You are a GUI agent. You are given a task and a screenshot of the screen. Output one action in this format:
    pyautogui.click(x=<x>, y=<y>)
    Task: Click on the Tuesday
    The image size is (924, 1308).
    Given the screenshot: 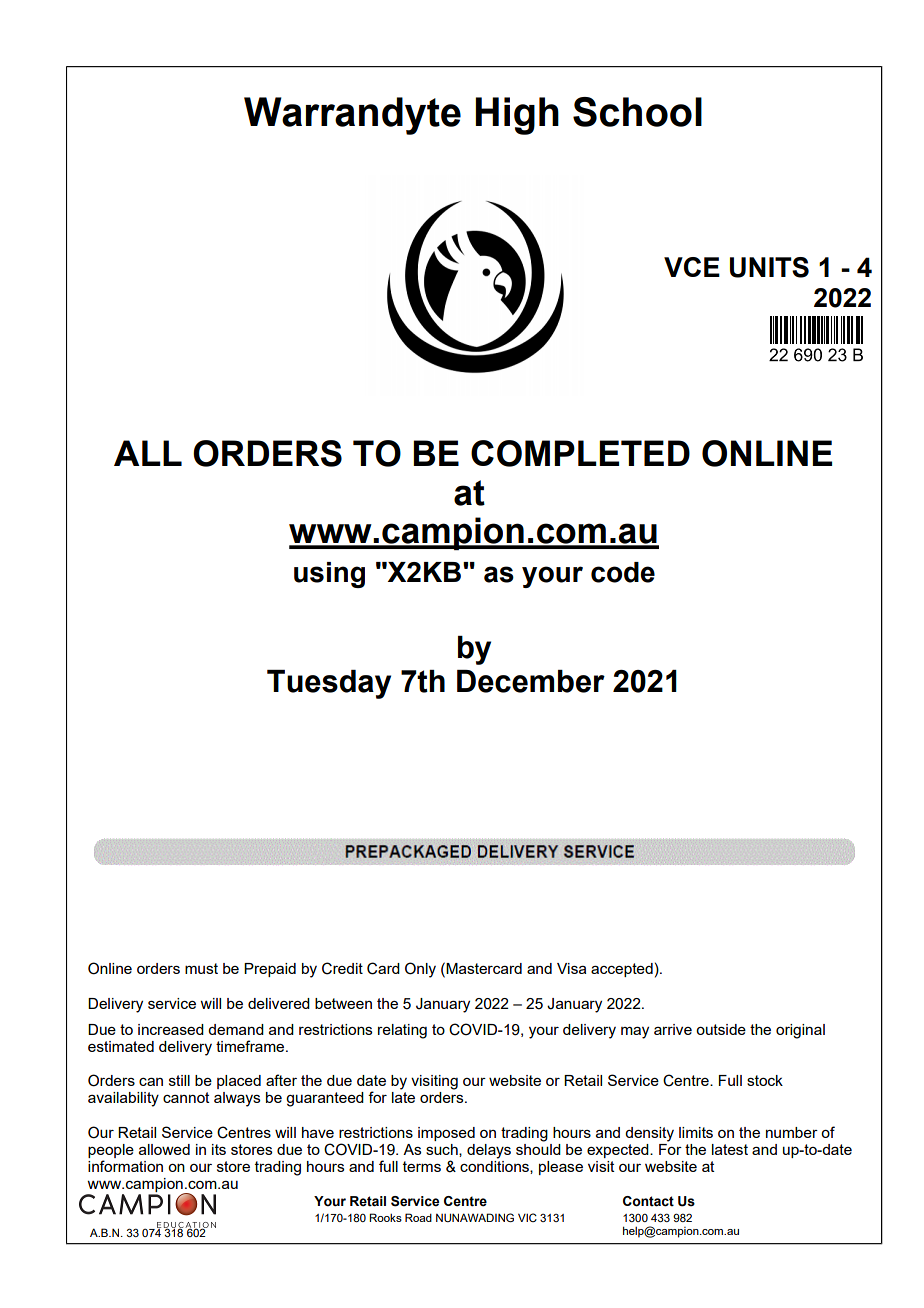 What is the action you would take?
    pyautogui.click(x=329, y=684)
